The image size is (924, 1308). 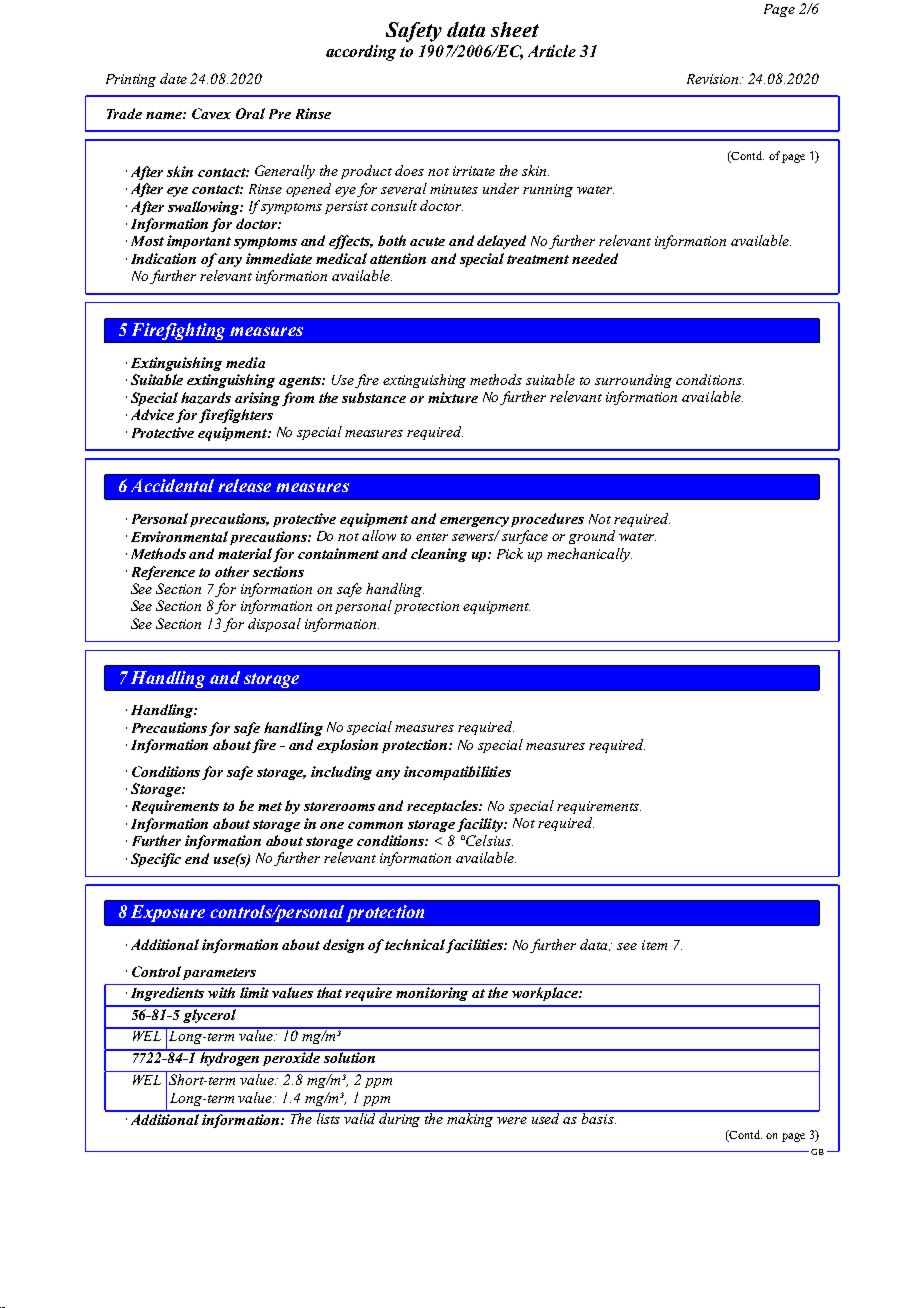 What do you see at coordinates (361, 53) in the page?
I see `according` at bounding box center [361, 53].
